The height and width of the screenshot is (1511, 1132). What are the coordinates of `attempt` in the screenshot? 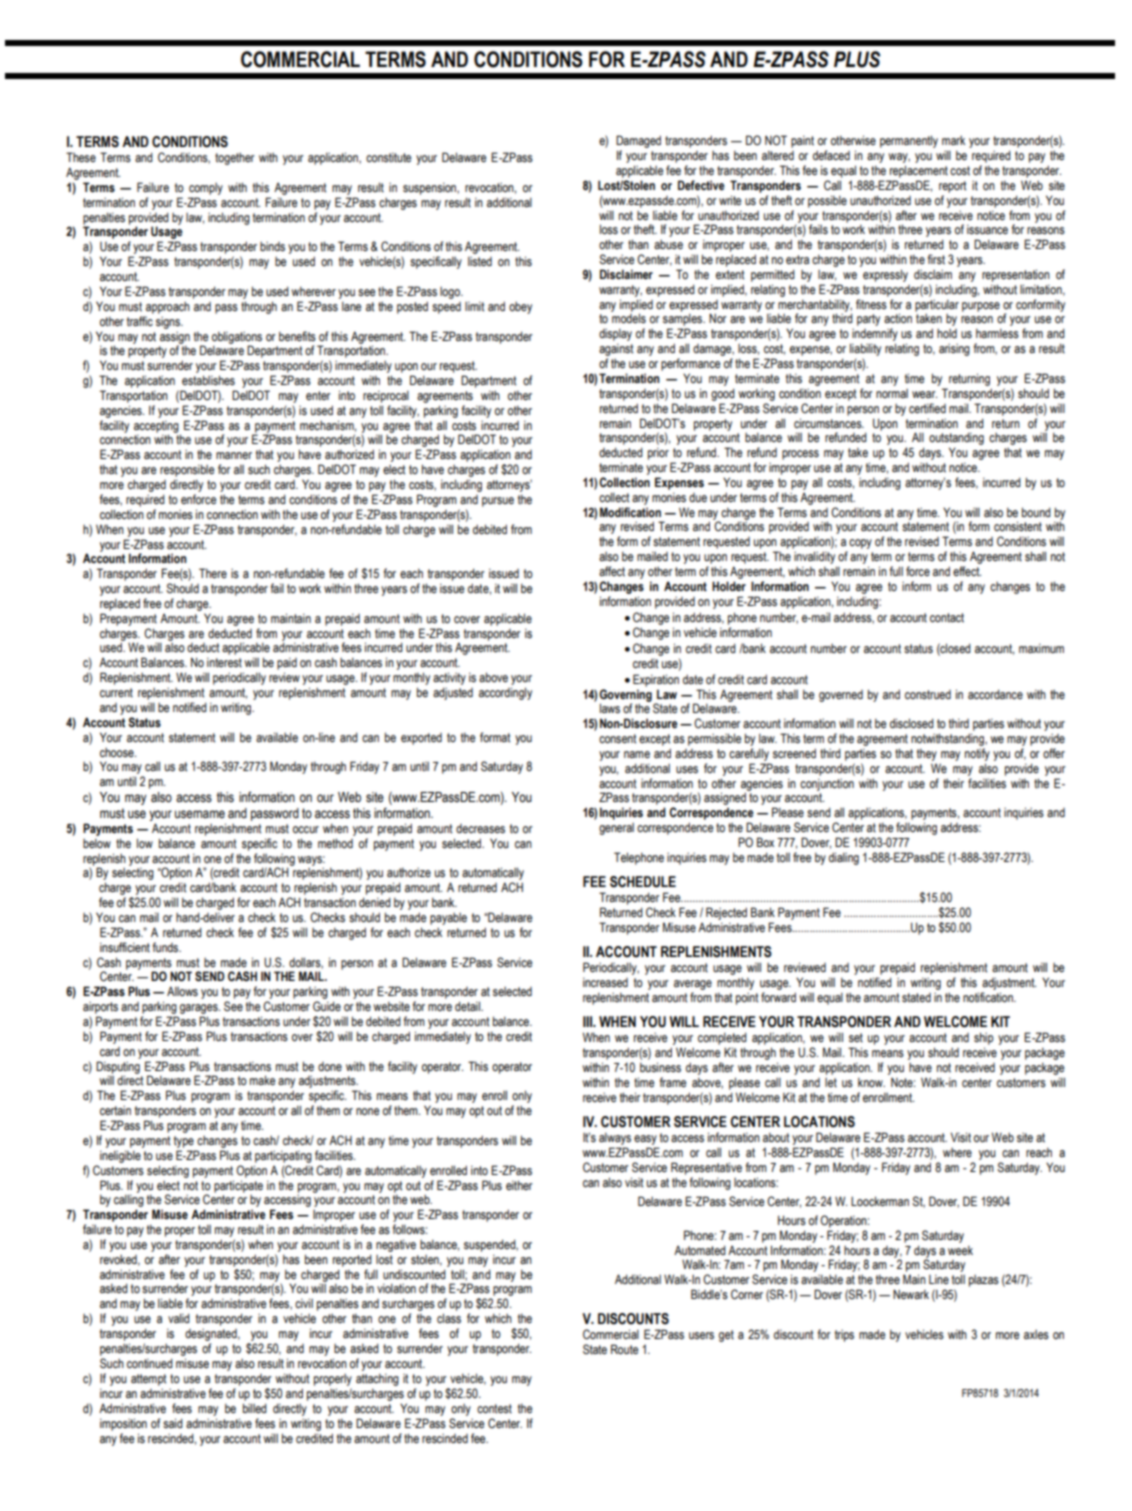 It's located at (148, 1380).
